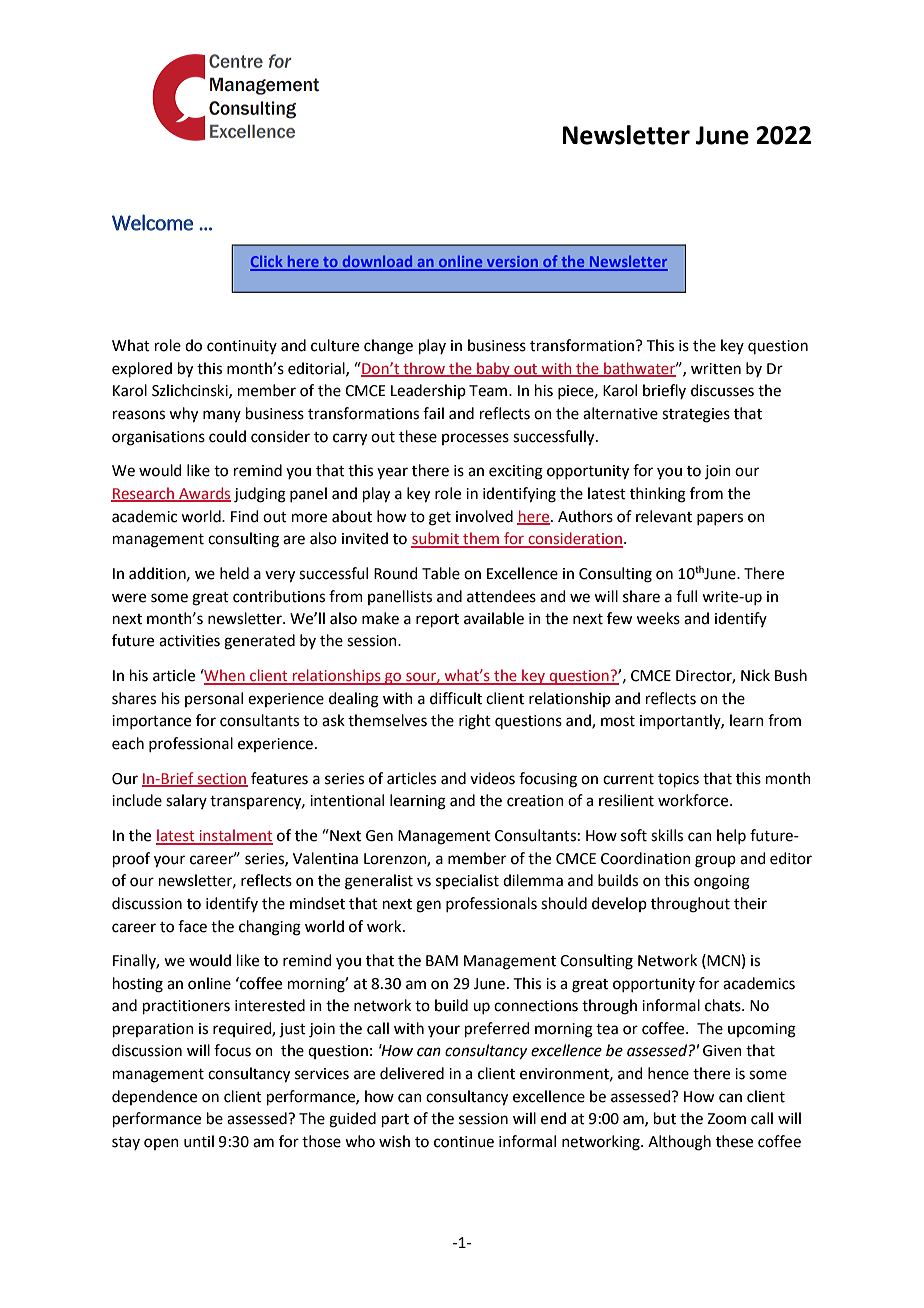  What do you see at coordinates (726, 1119) in the document?
I see `Zoom` at bounding box center [726, 1119].
